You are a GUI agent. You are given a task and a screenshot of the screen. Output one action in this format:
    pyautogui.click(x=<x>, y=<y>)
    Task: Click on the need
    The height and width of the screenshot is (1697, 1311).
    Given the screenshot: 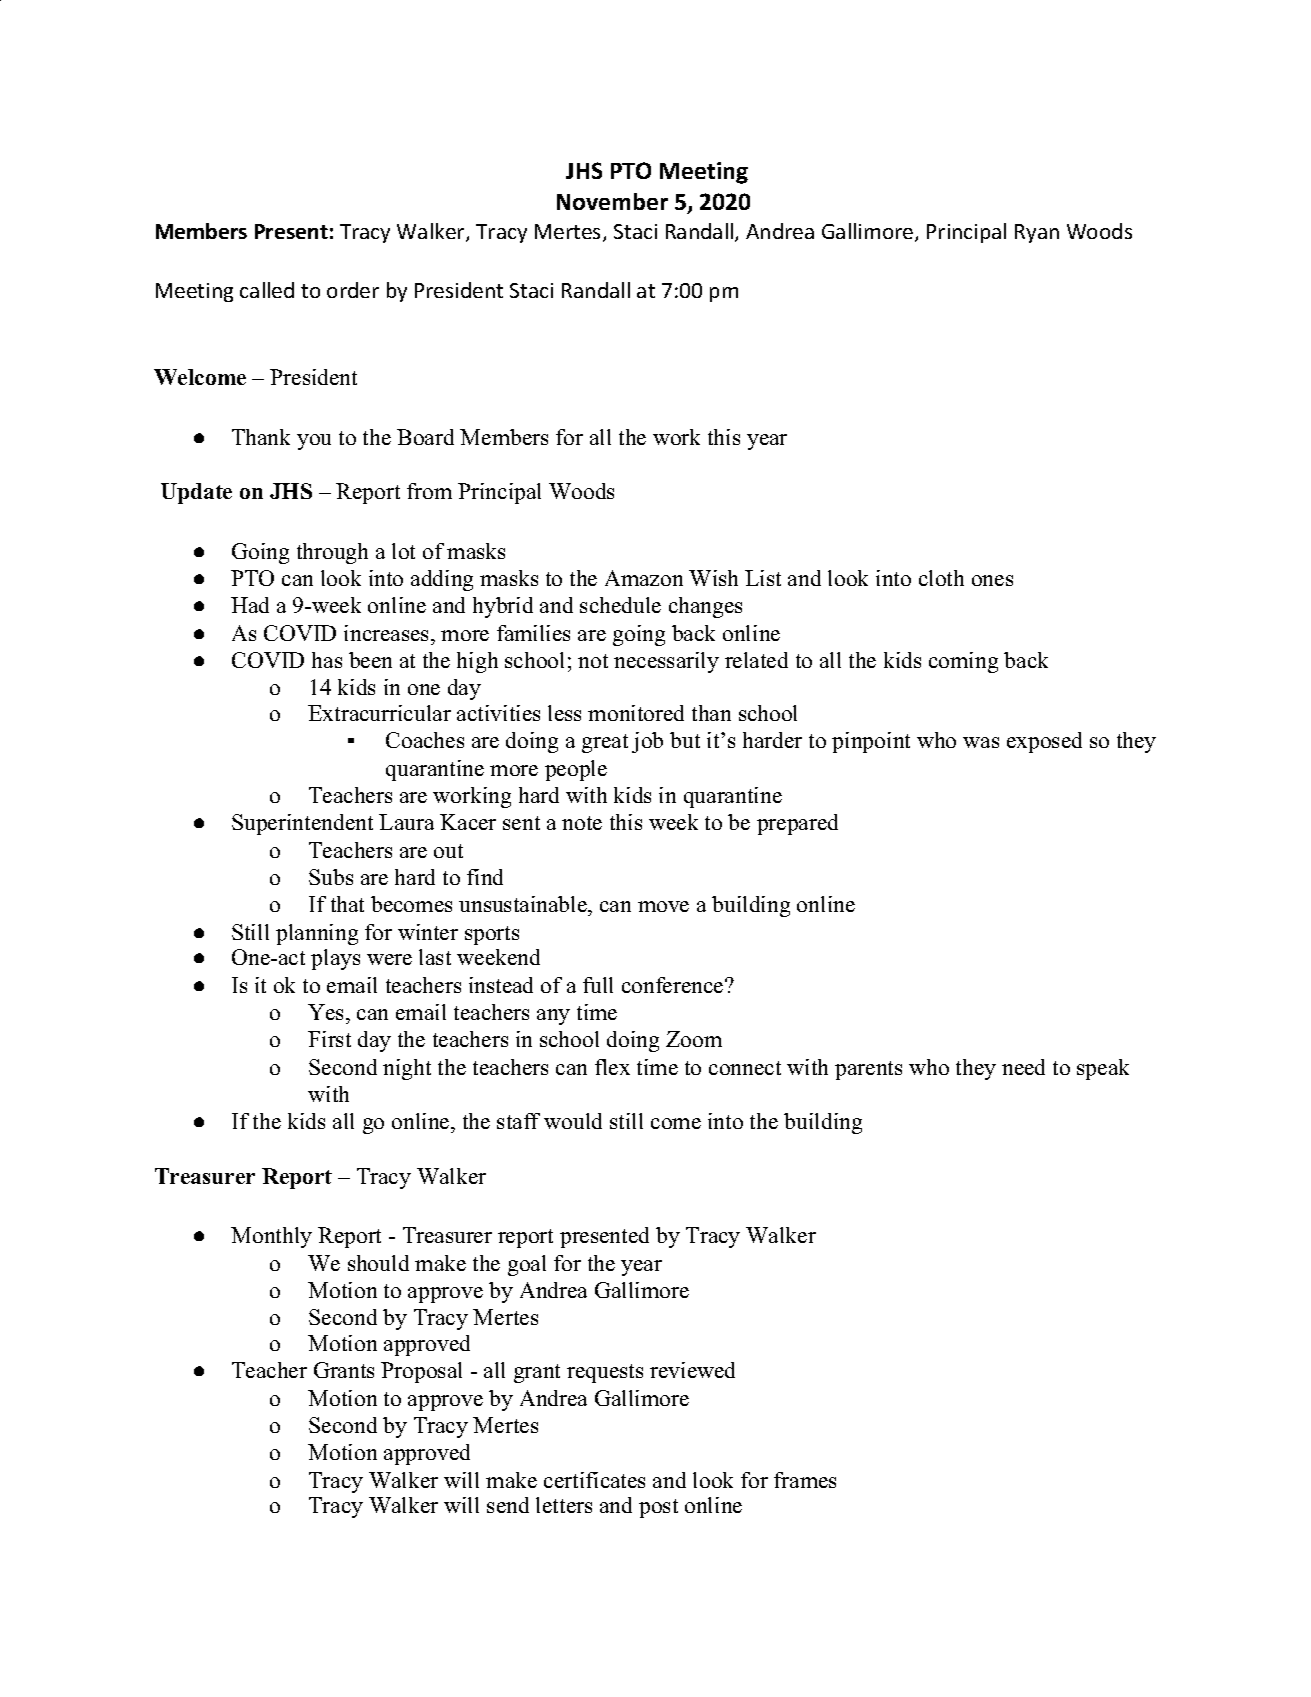 What is the action you would take?
    pyautogui.click(x=1023, y=1067)
